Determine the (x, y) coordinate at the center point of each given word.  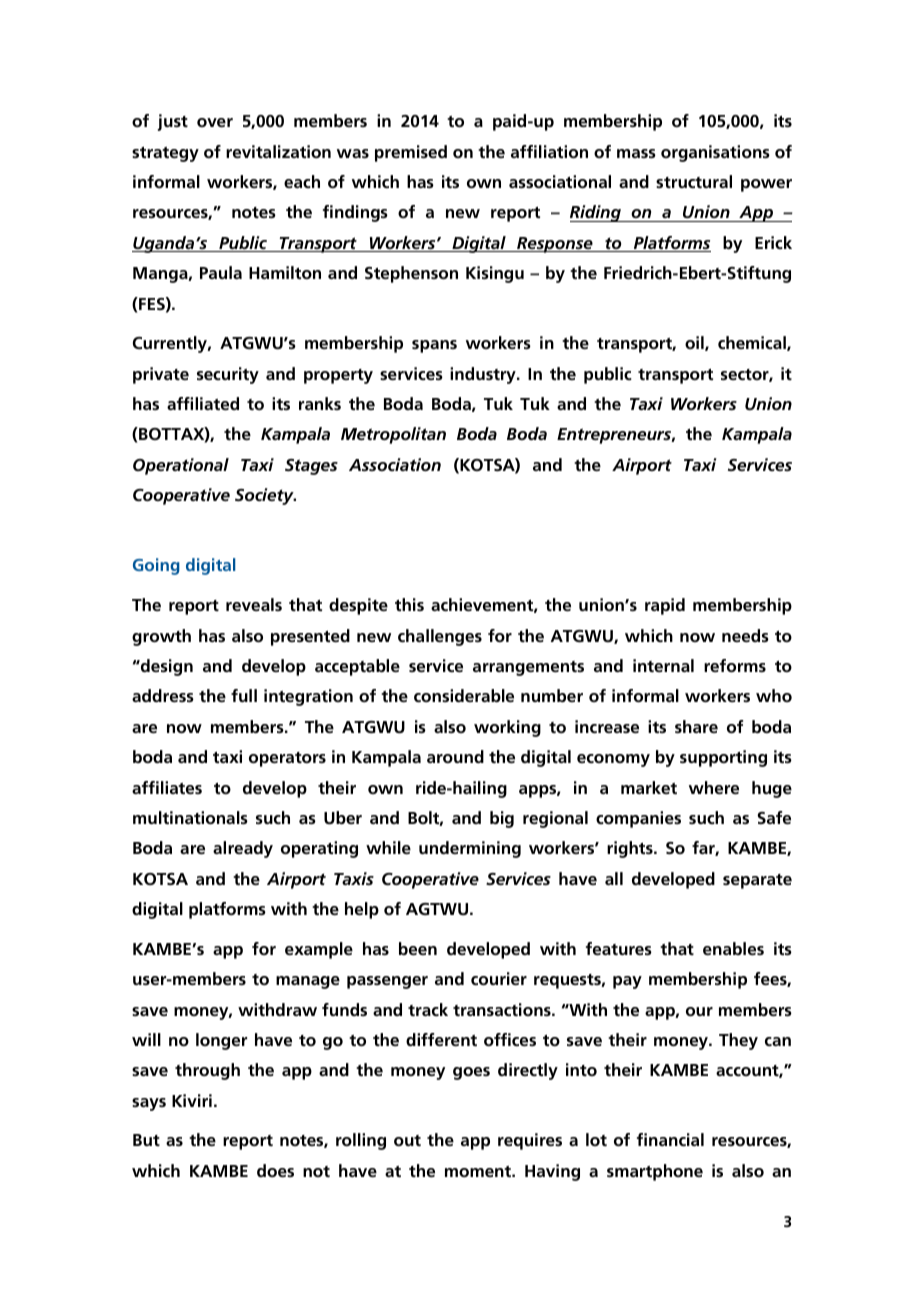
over (215, 122)
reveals (254, 604)
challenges (440, 637)
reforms (735, 665)
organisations (715, 153)
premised (411, 153)
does (275, 1170)
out (407, 1140)
